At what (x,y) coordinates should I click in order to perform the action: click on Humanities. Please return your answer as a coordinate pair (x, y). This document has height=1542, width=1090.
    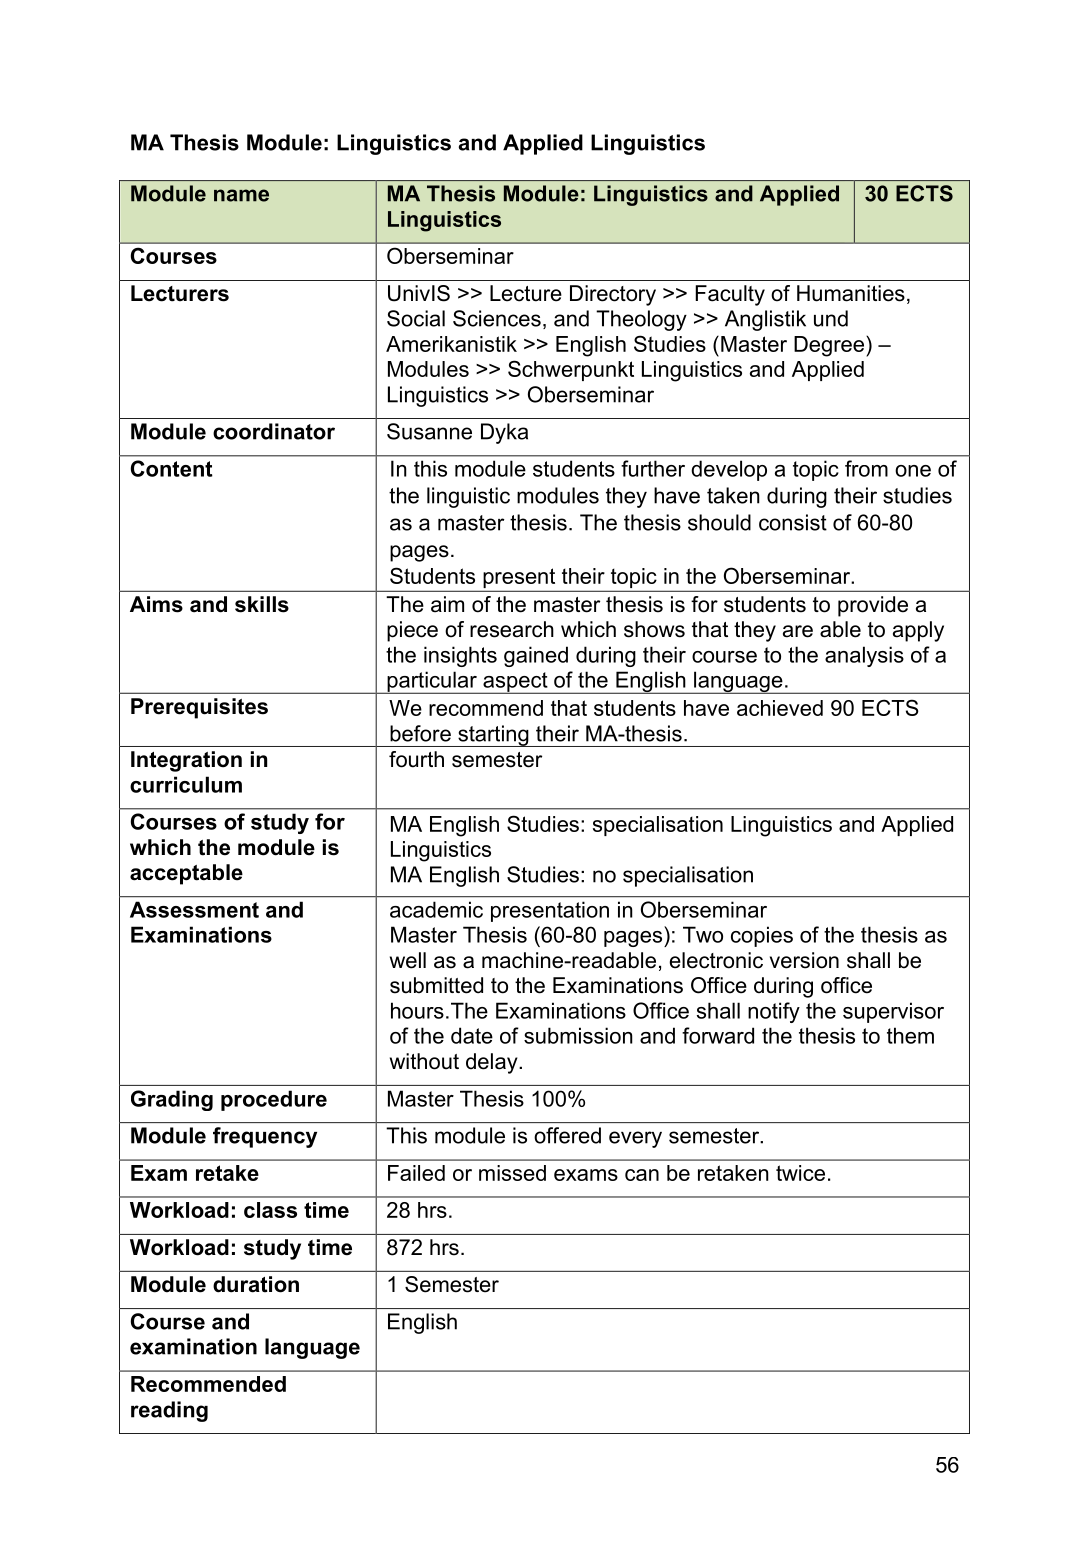
    Looking at the image, I should click on (851, 293).
